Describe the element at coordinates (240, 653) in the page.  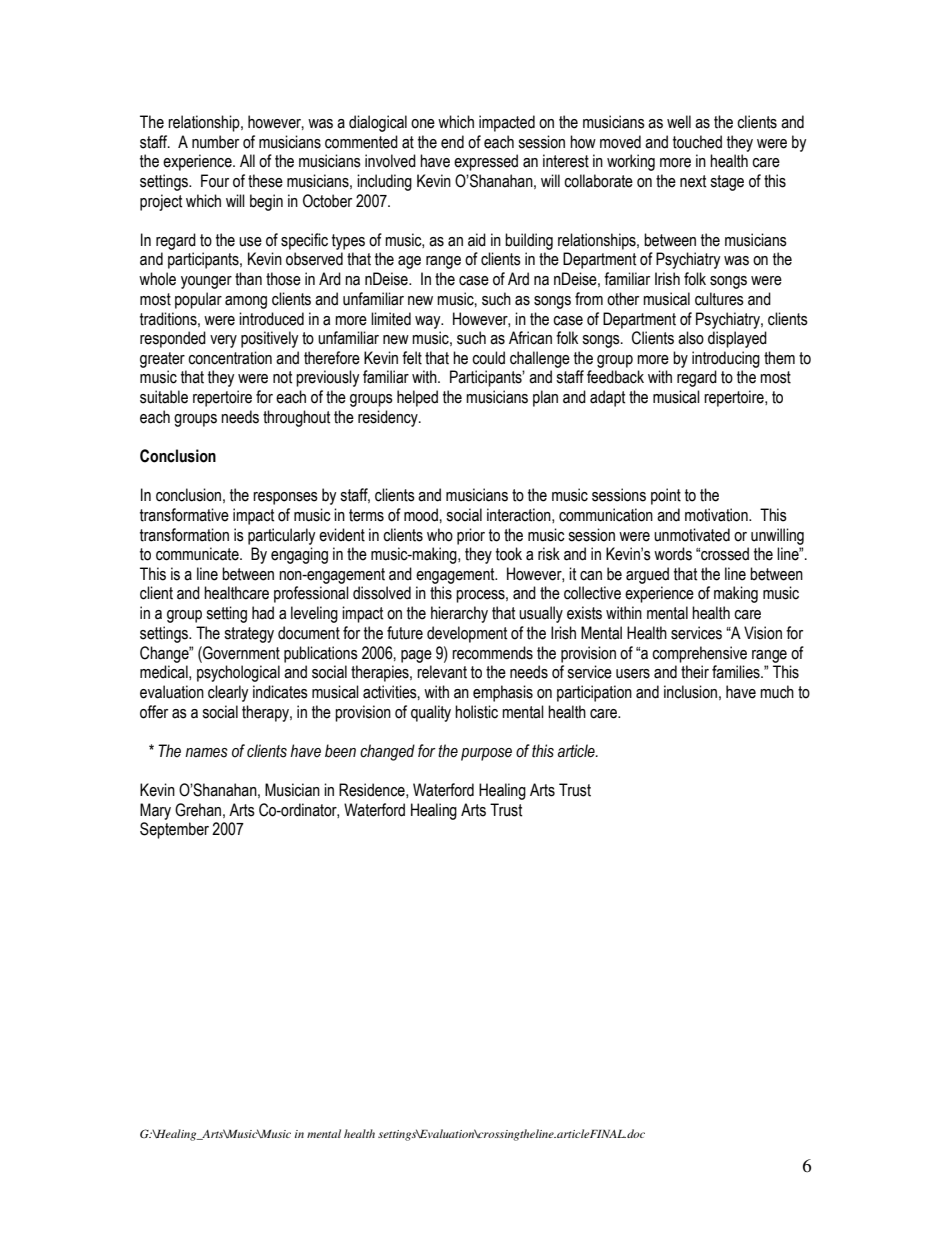
I see `Government` at that location.
